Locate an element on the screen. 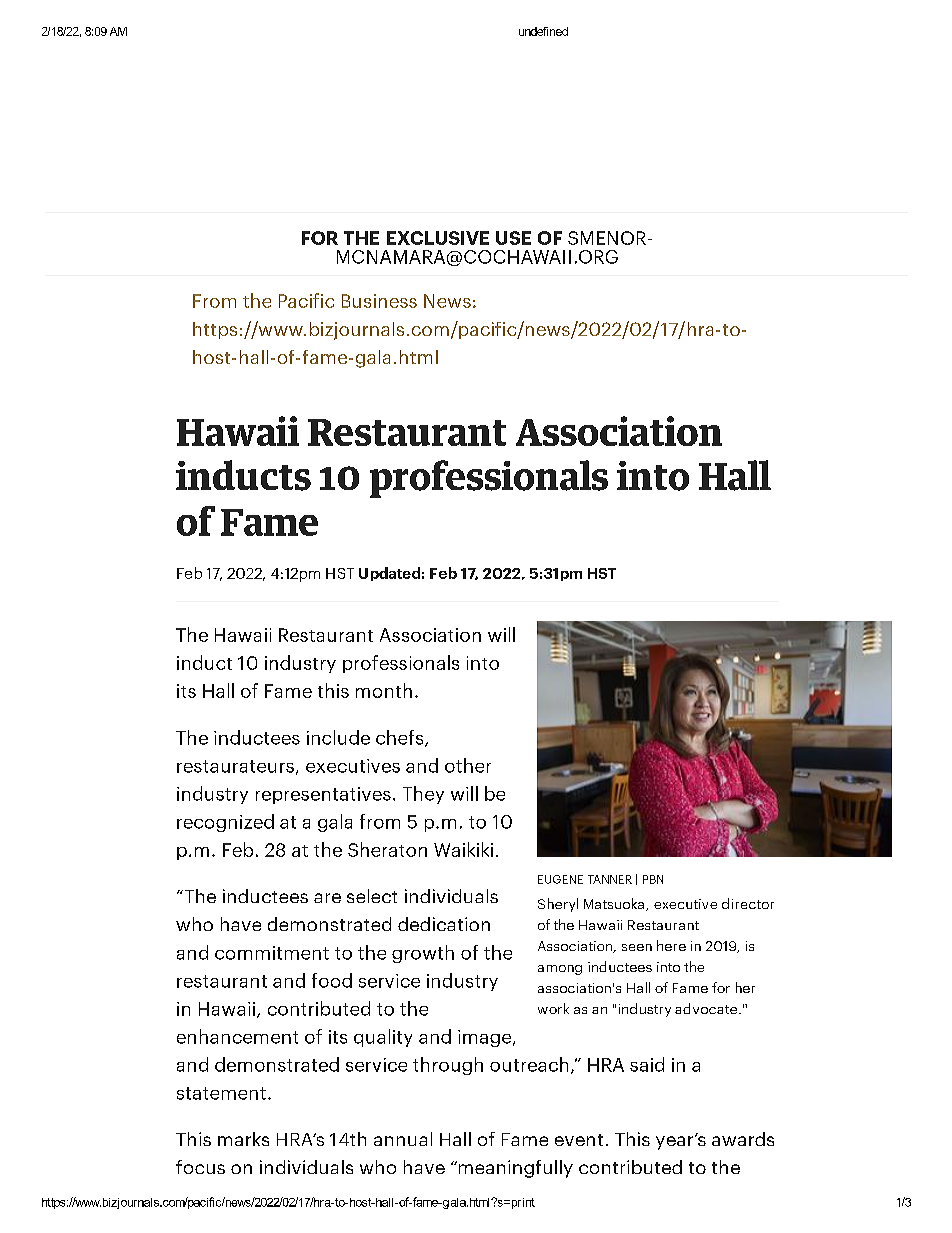 The image size is (952, 1233). TANNER is located at coordinates (610, 879).
